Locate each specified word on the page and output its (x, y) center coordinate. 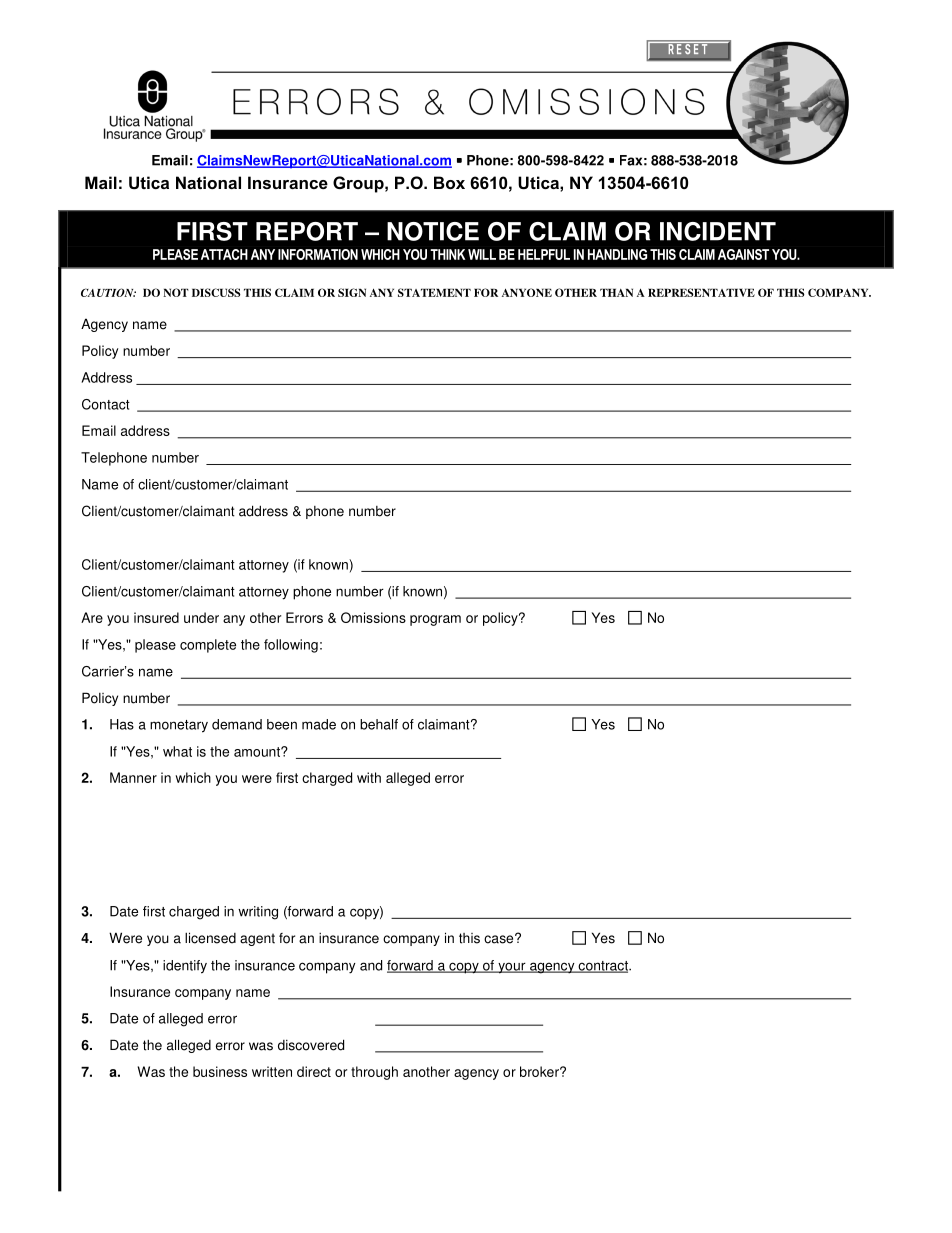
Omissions (373, 617)
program (435, 620)
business (220, 1071)
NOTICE (433, 231)
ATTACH (224, 254)
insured (156, 617)
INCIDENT (718, 231)
